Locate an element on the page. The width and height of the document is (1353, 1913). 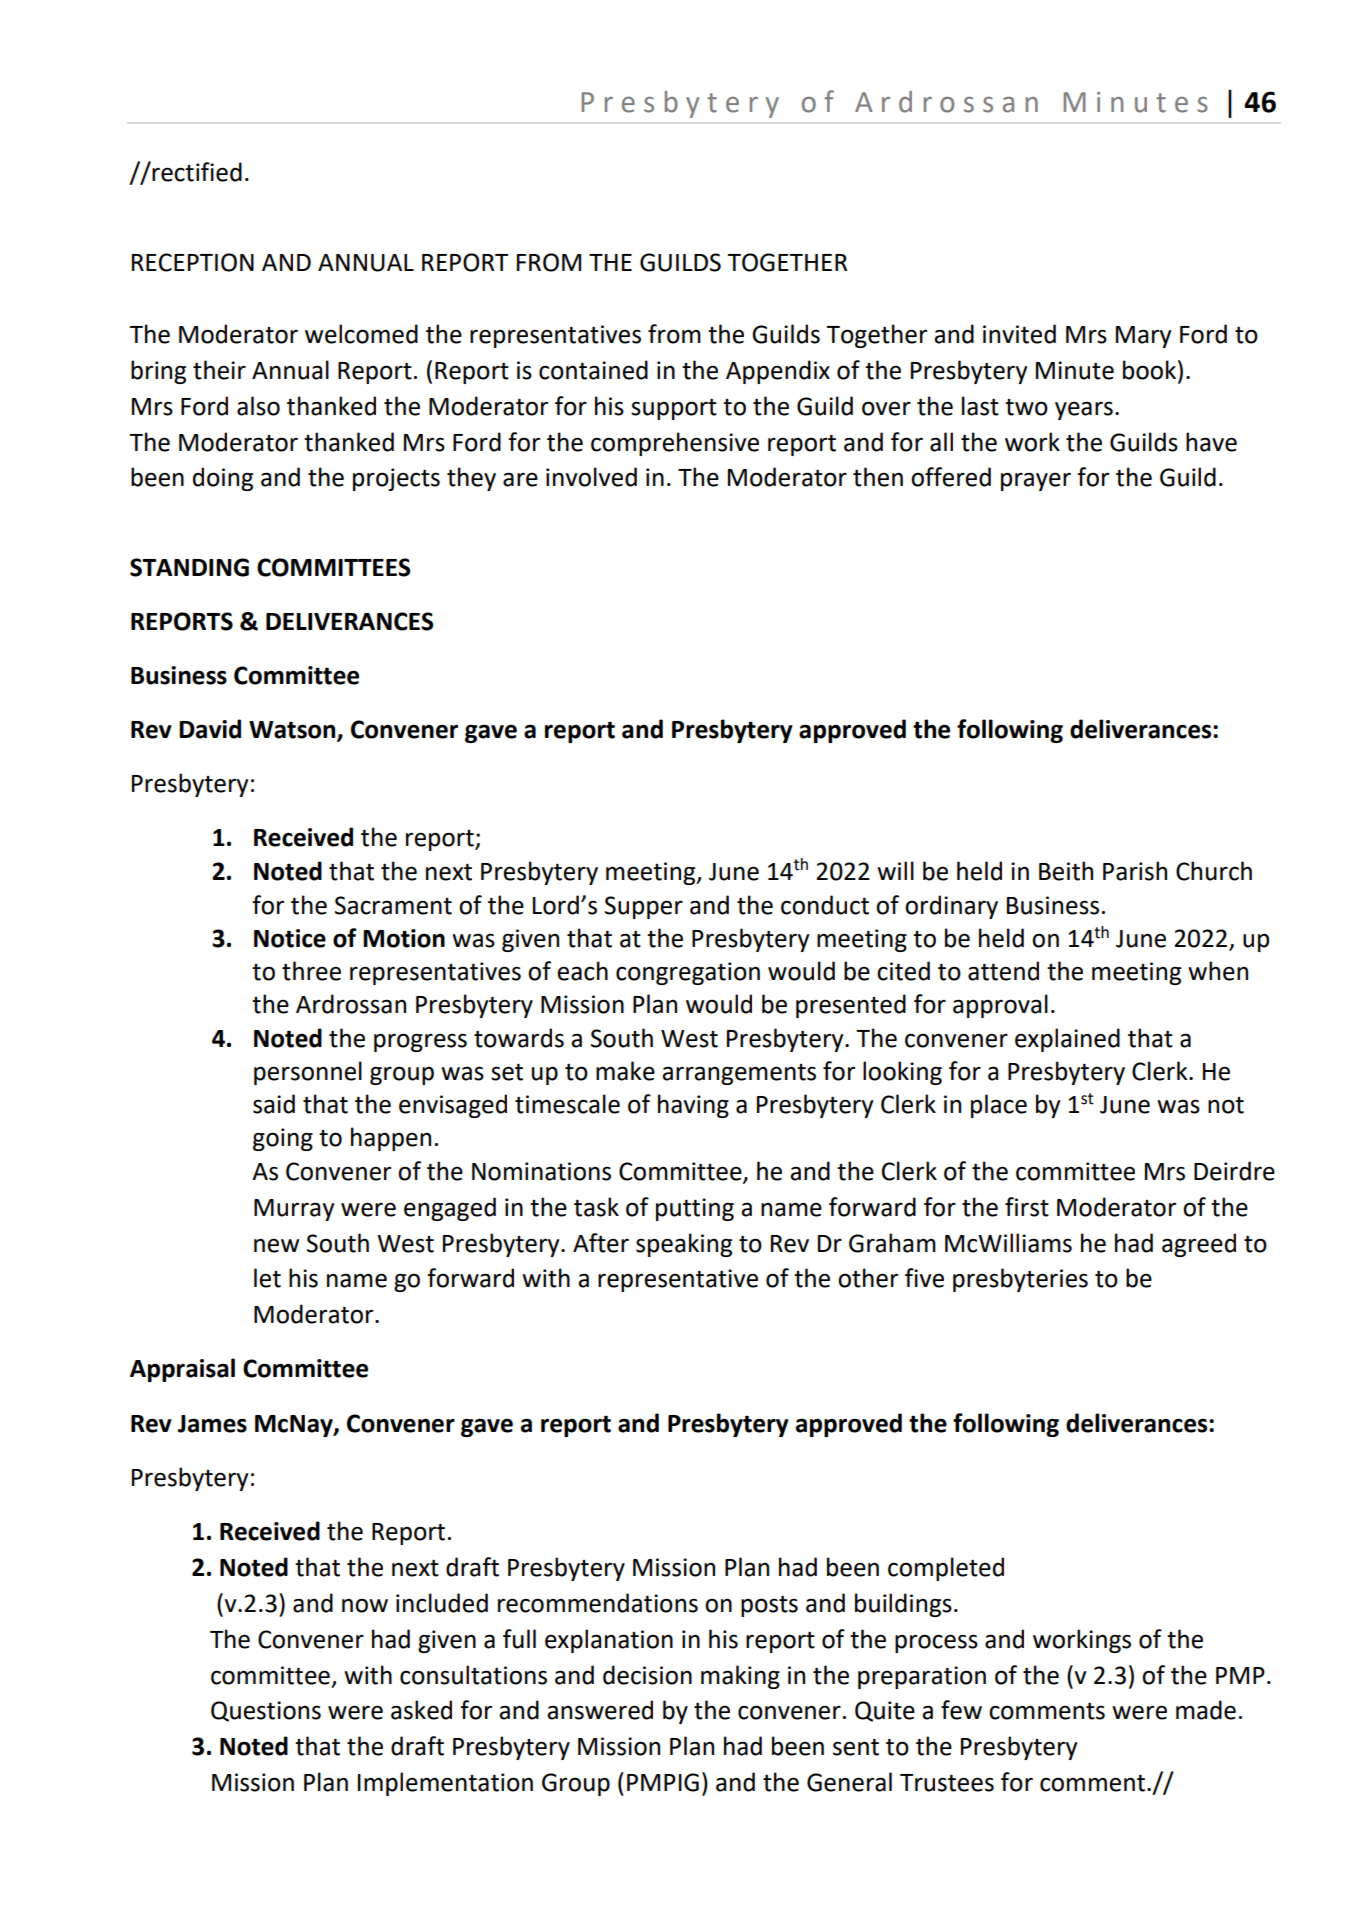
Questions is located at coordinates (266, 1711).
